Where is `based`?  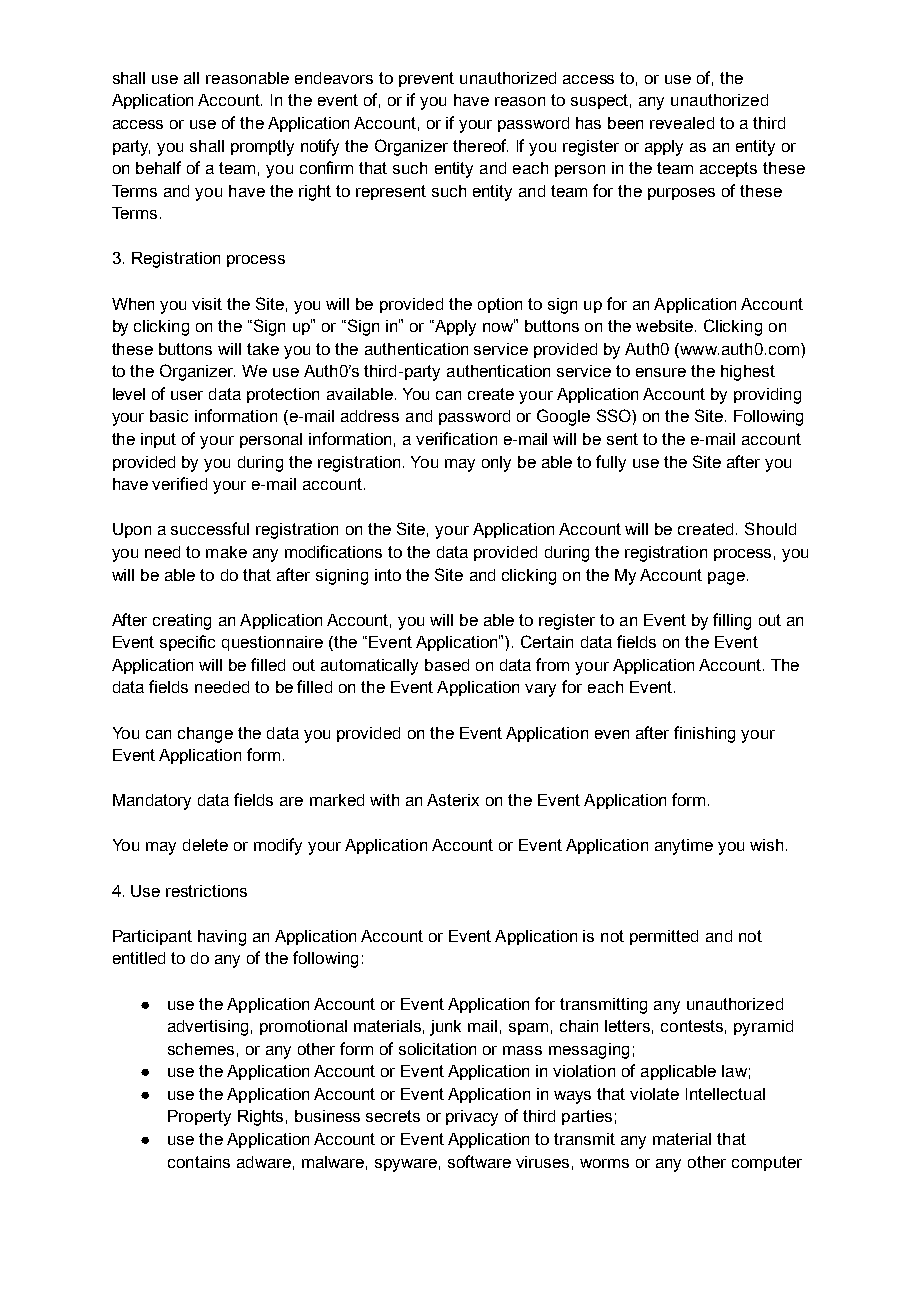 based is located at coordinates (447, 665).
